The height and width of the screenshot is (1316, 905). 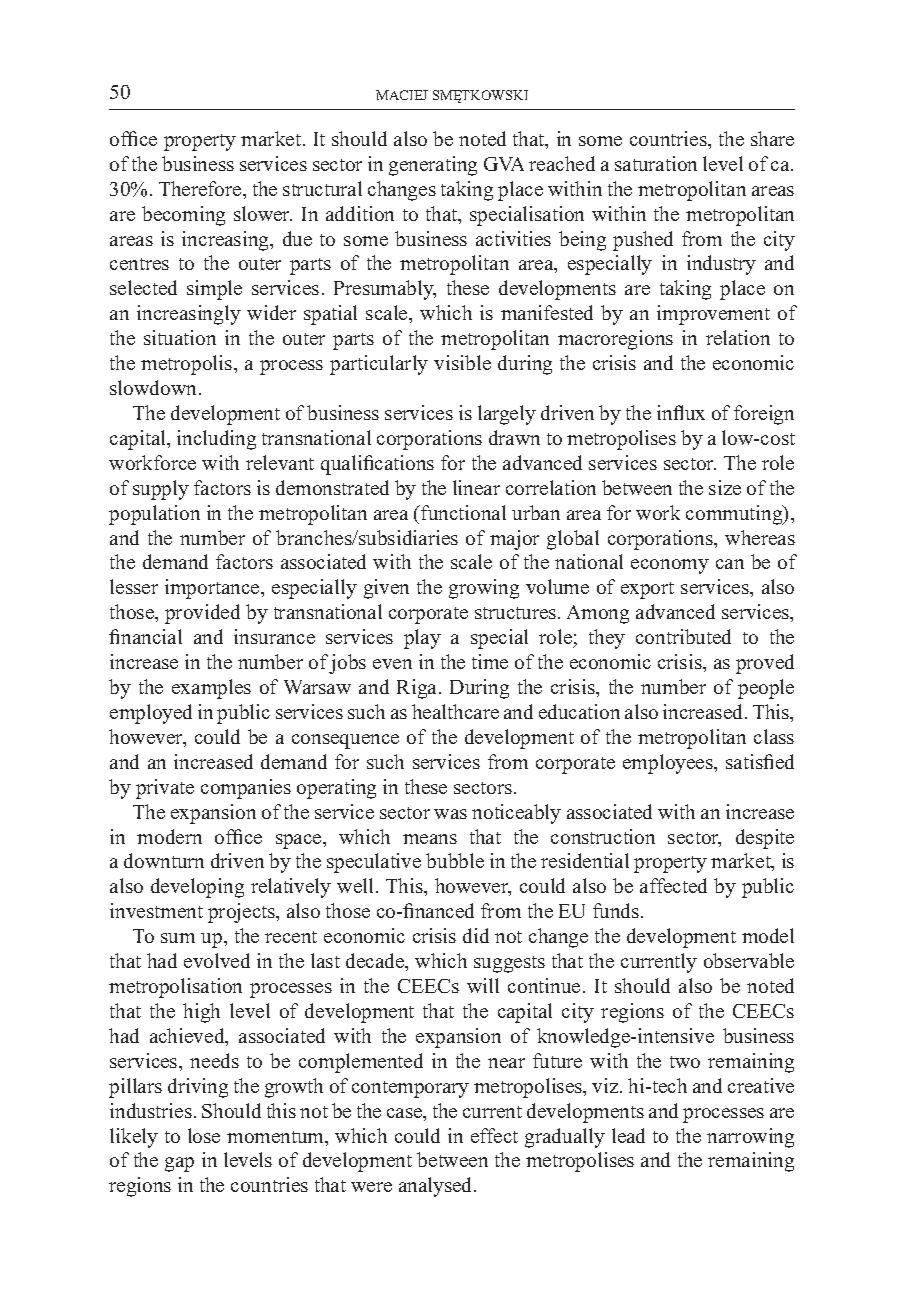 I want to click on Therefore, so click(x=201, y=188).
